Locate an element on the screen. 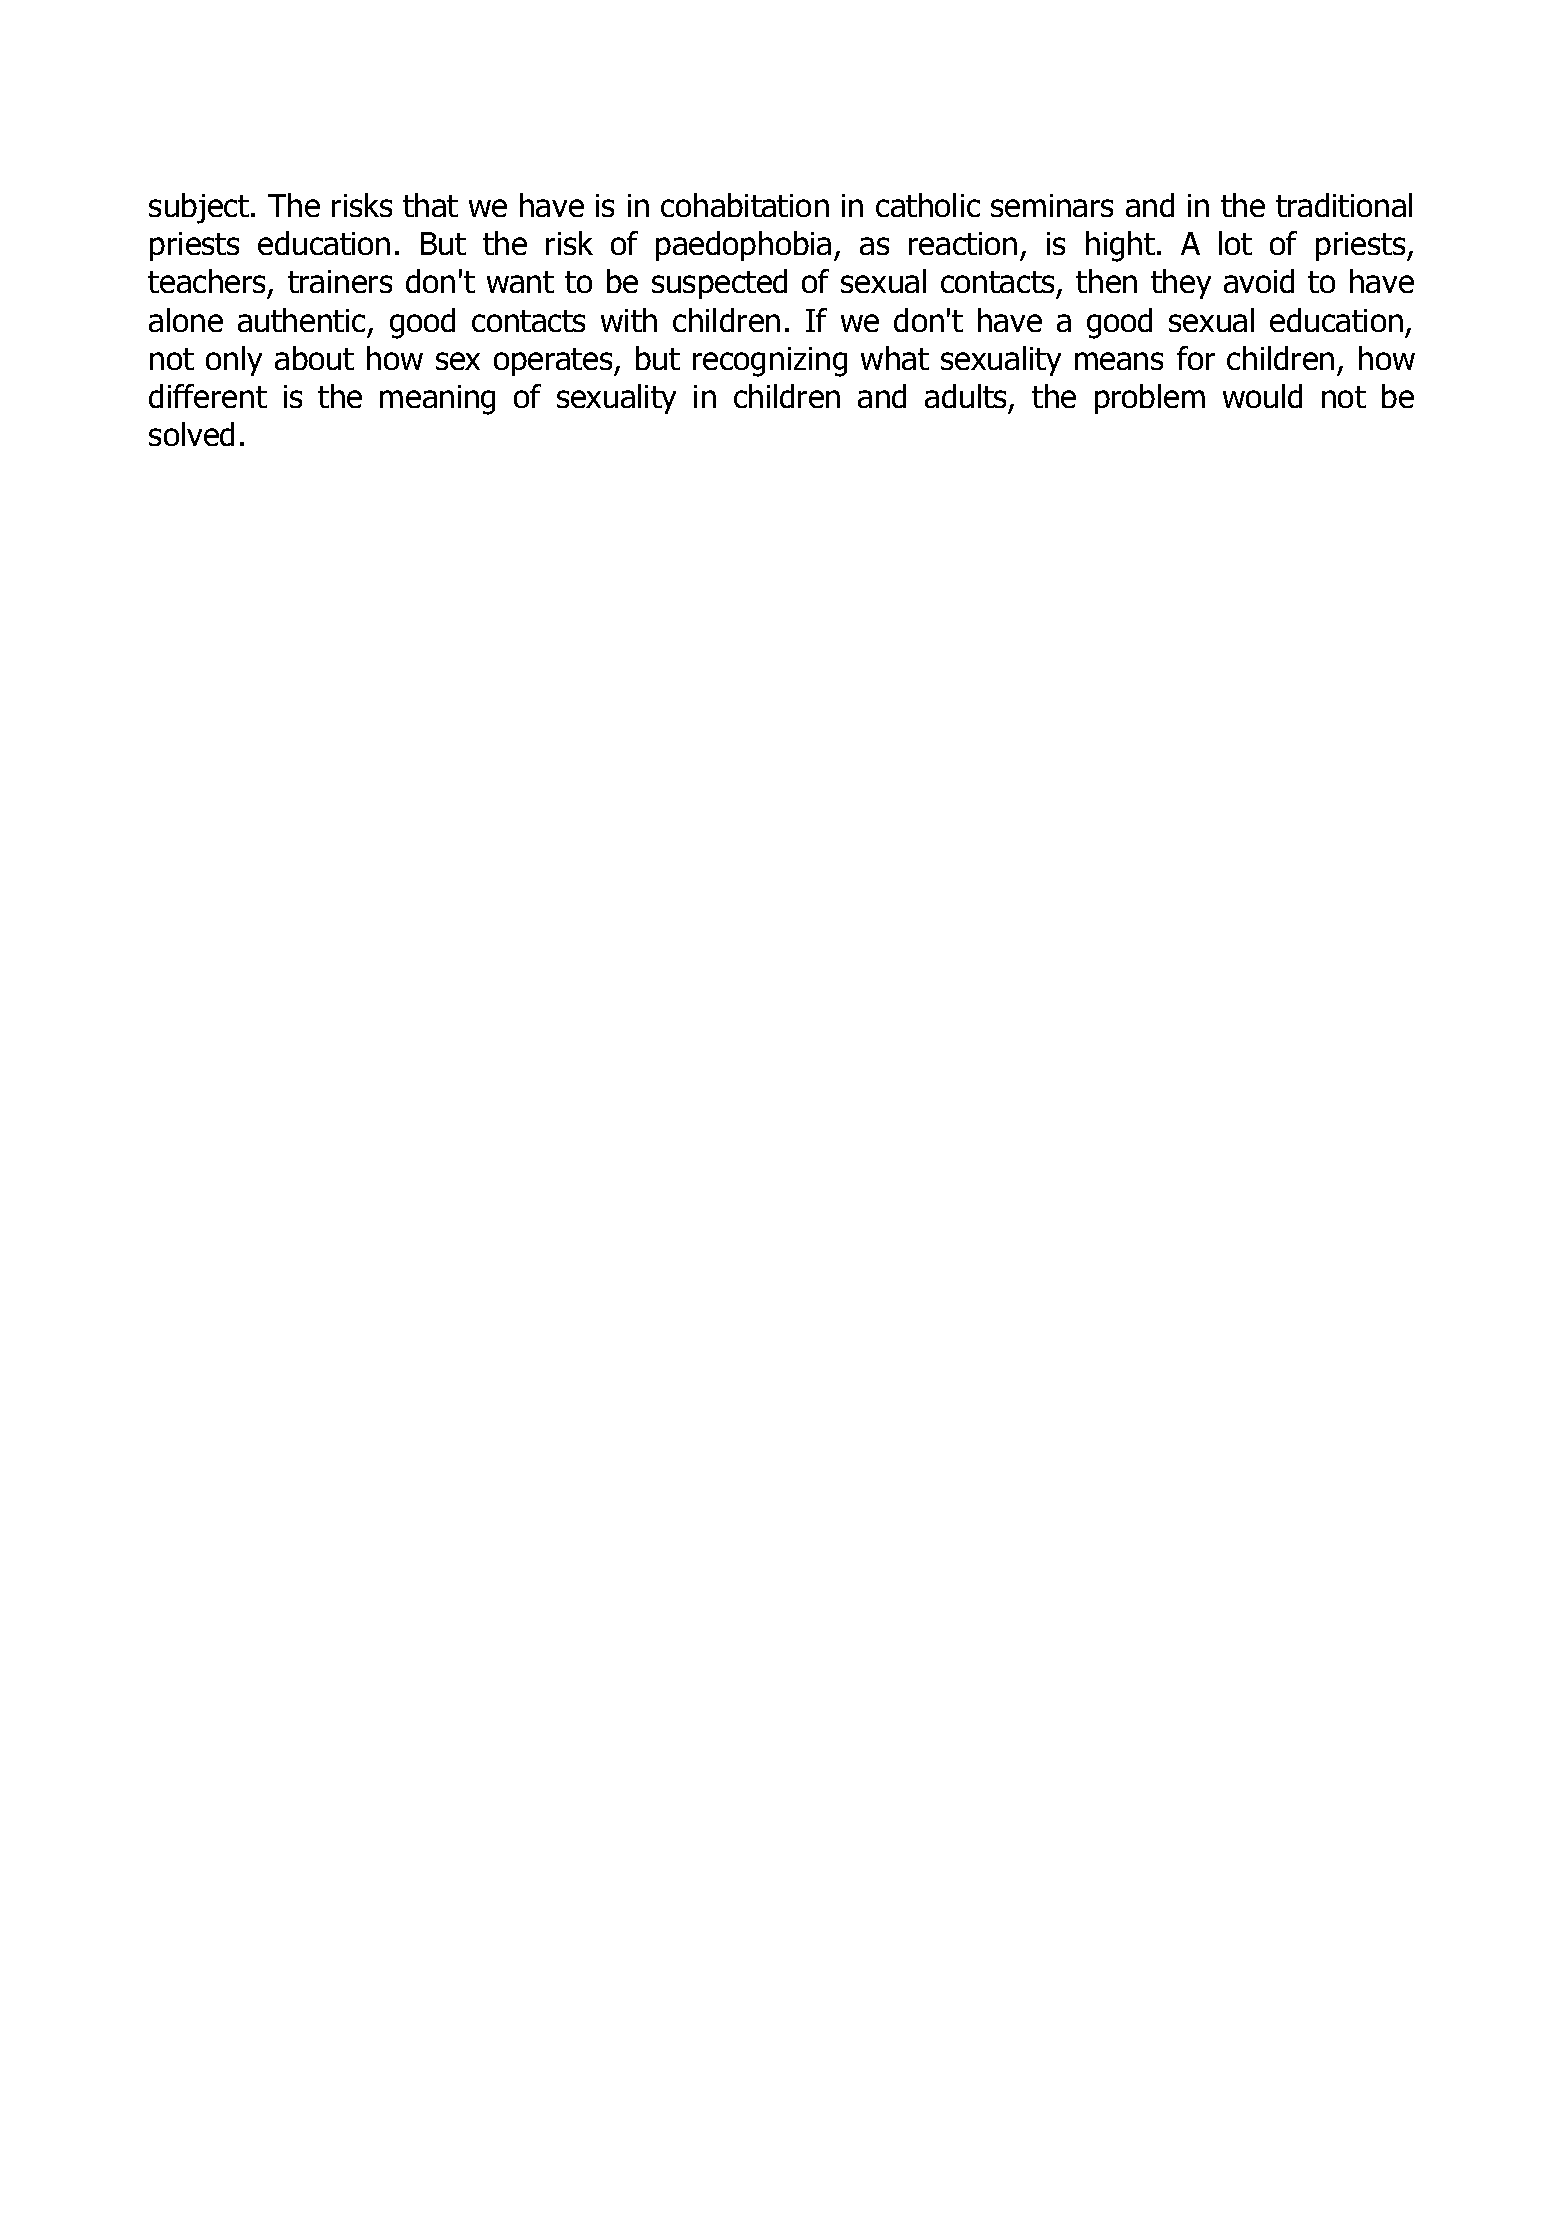 The height and width of the screenshot is (2215, 1565). alone is located at coordinates (186, 320).
